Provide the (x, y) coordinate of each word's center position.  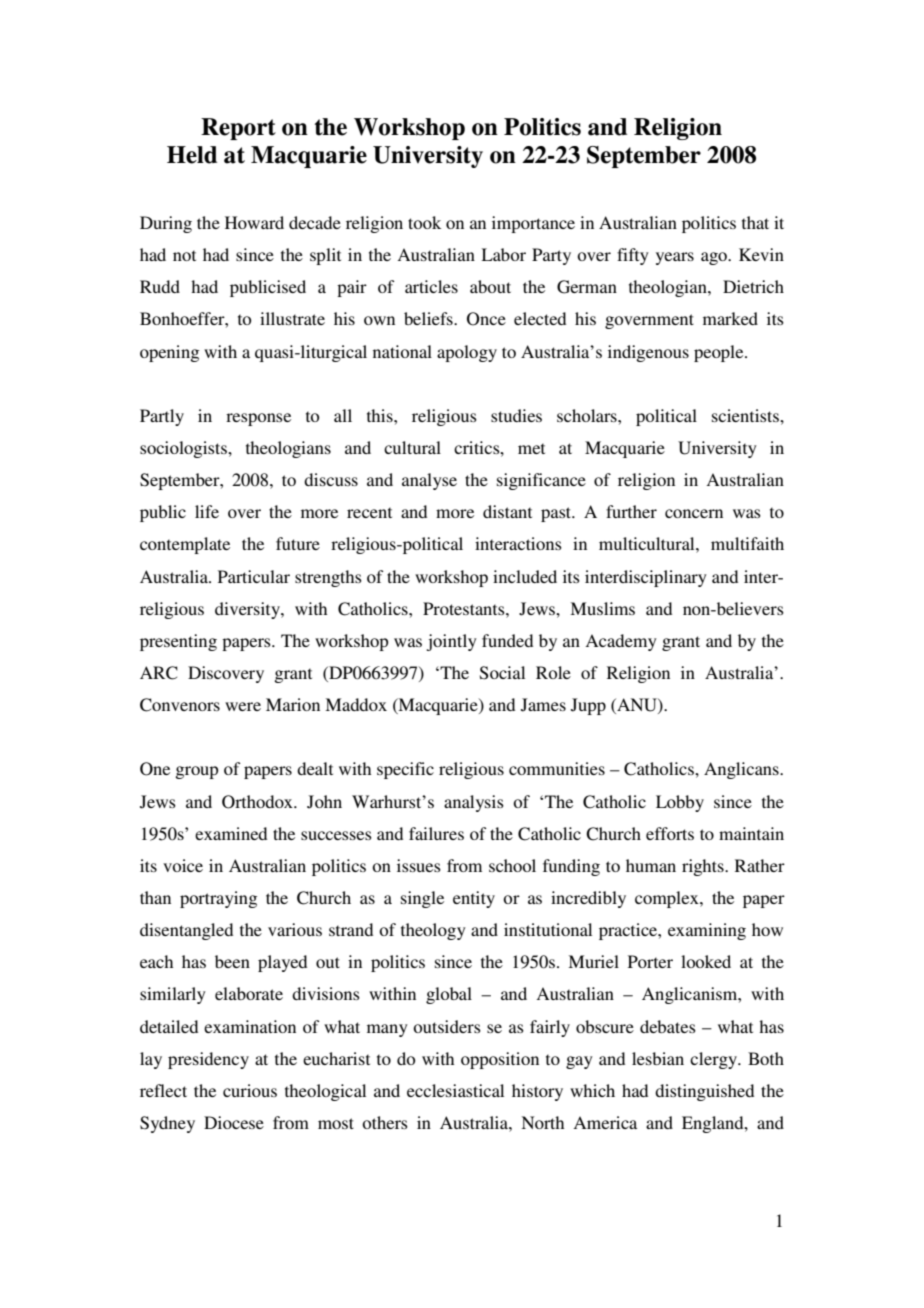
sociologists (184, 449)
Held (192, 155)
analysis (474, 803)
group (196, 772)
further (631, 511)
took (424, 222)
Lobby (680, 803)
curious (250, 1090)
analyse (429, 481)
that (755, 222)
